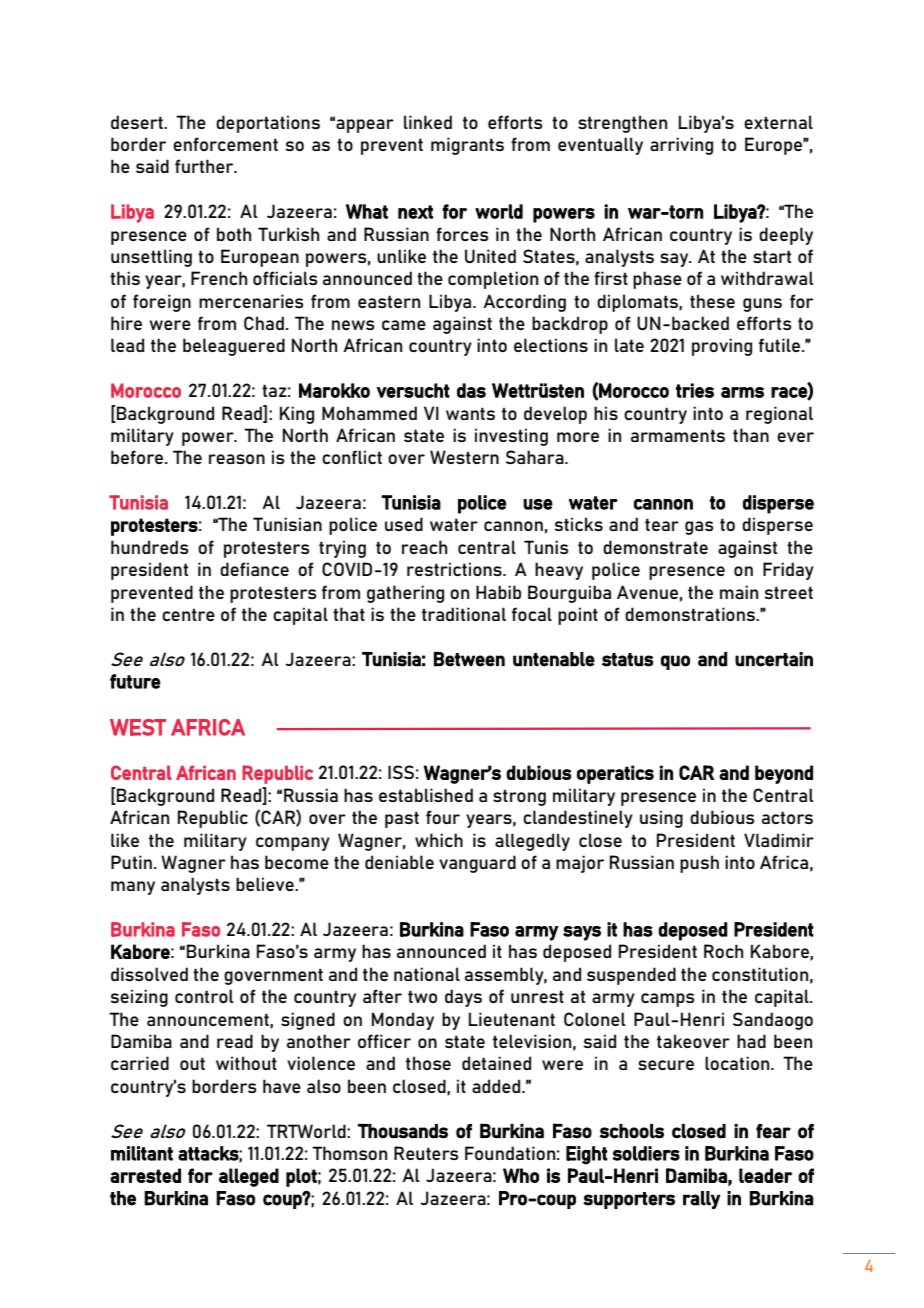 The width and height of the screenshot is (924, 1308). I want to click on Between, so click(469, 659).
